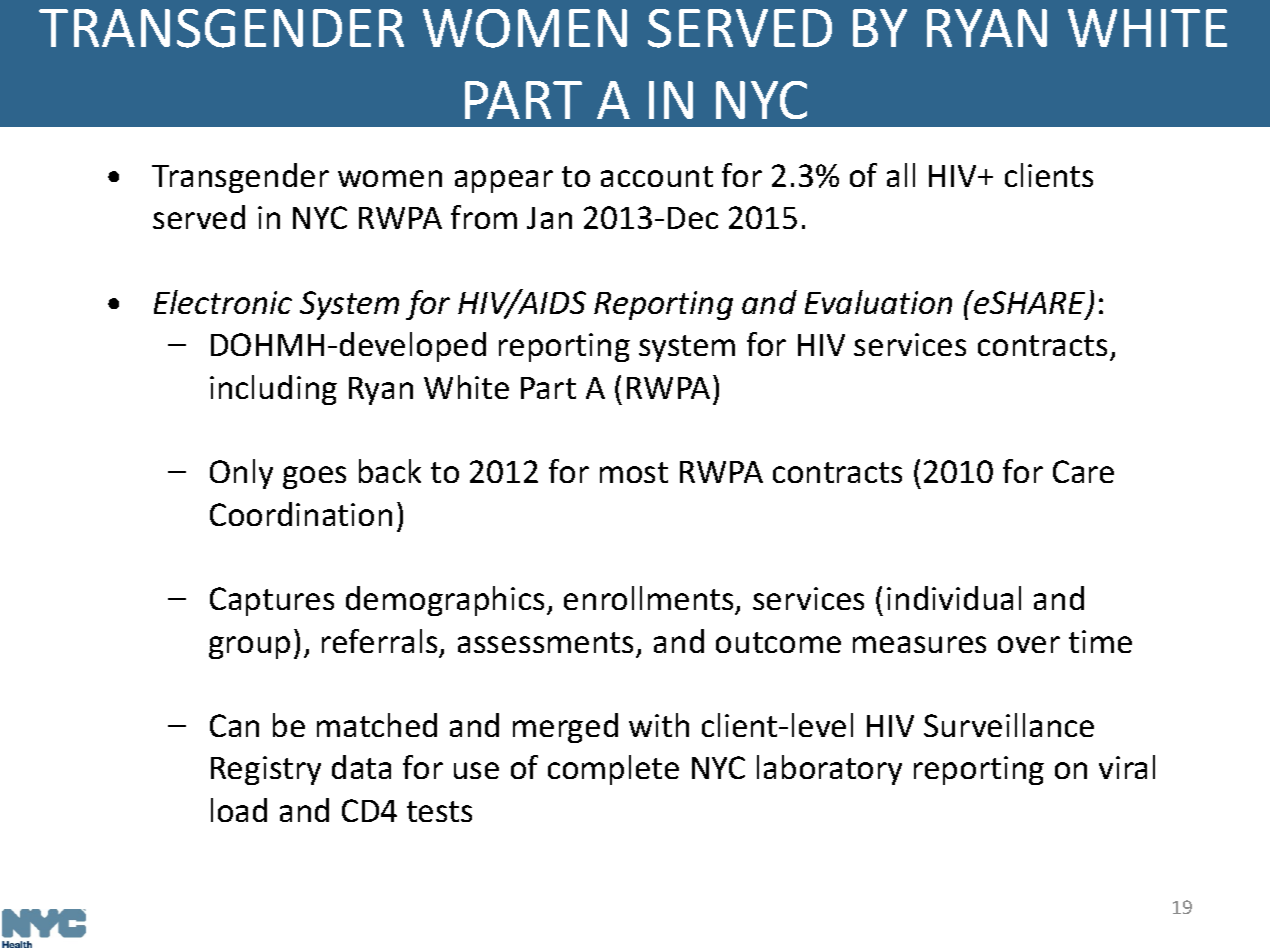 This document has width=1270, height=952. Describe the element at coordinates (484, 217) in the document. I see `from` at that location.
